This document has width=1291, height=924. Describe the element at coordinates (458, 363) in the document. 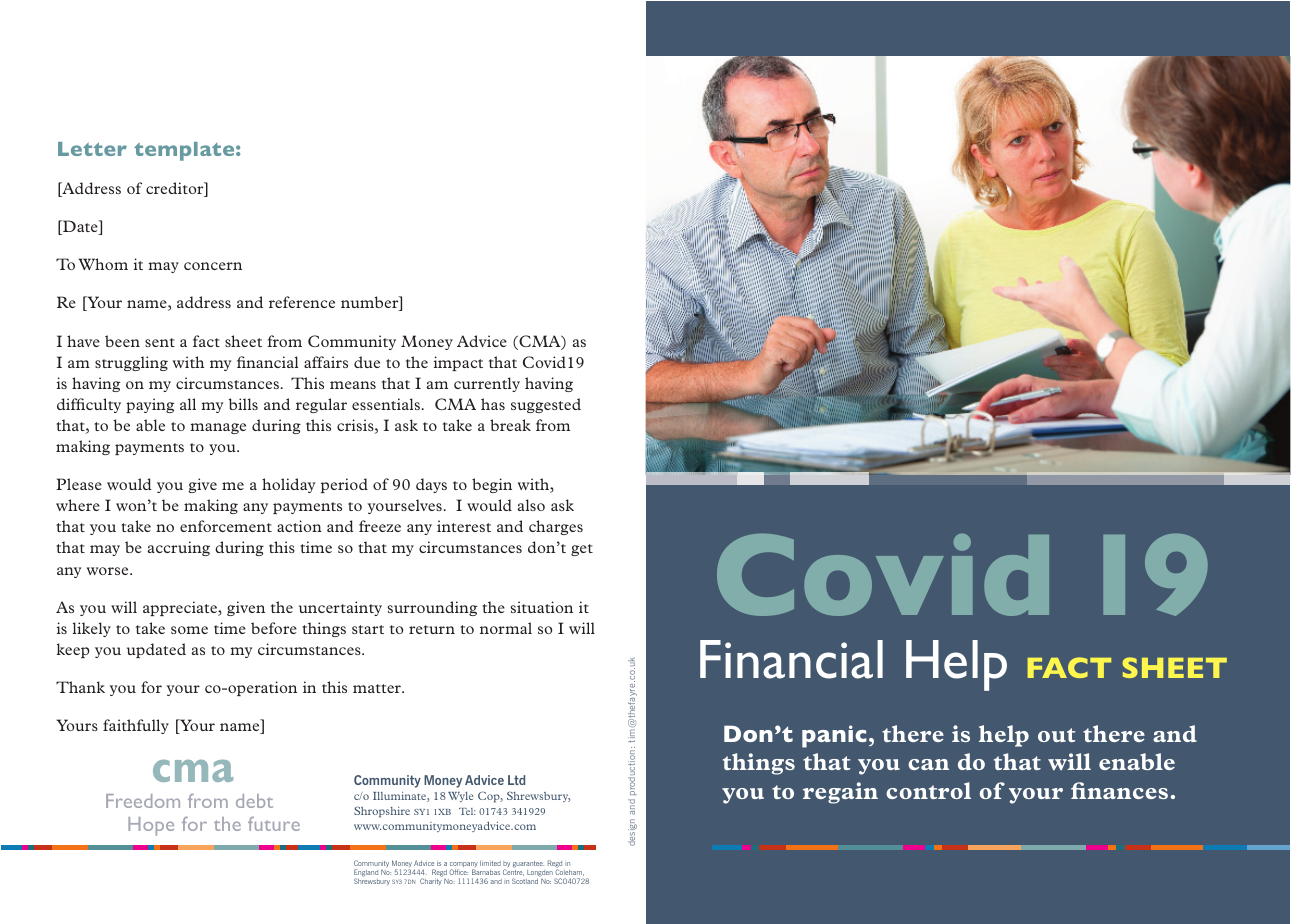

I see `impact` at that location.
